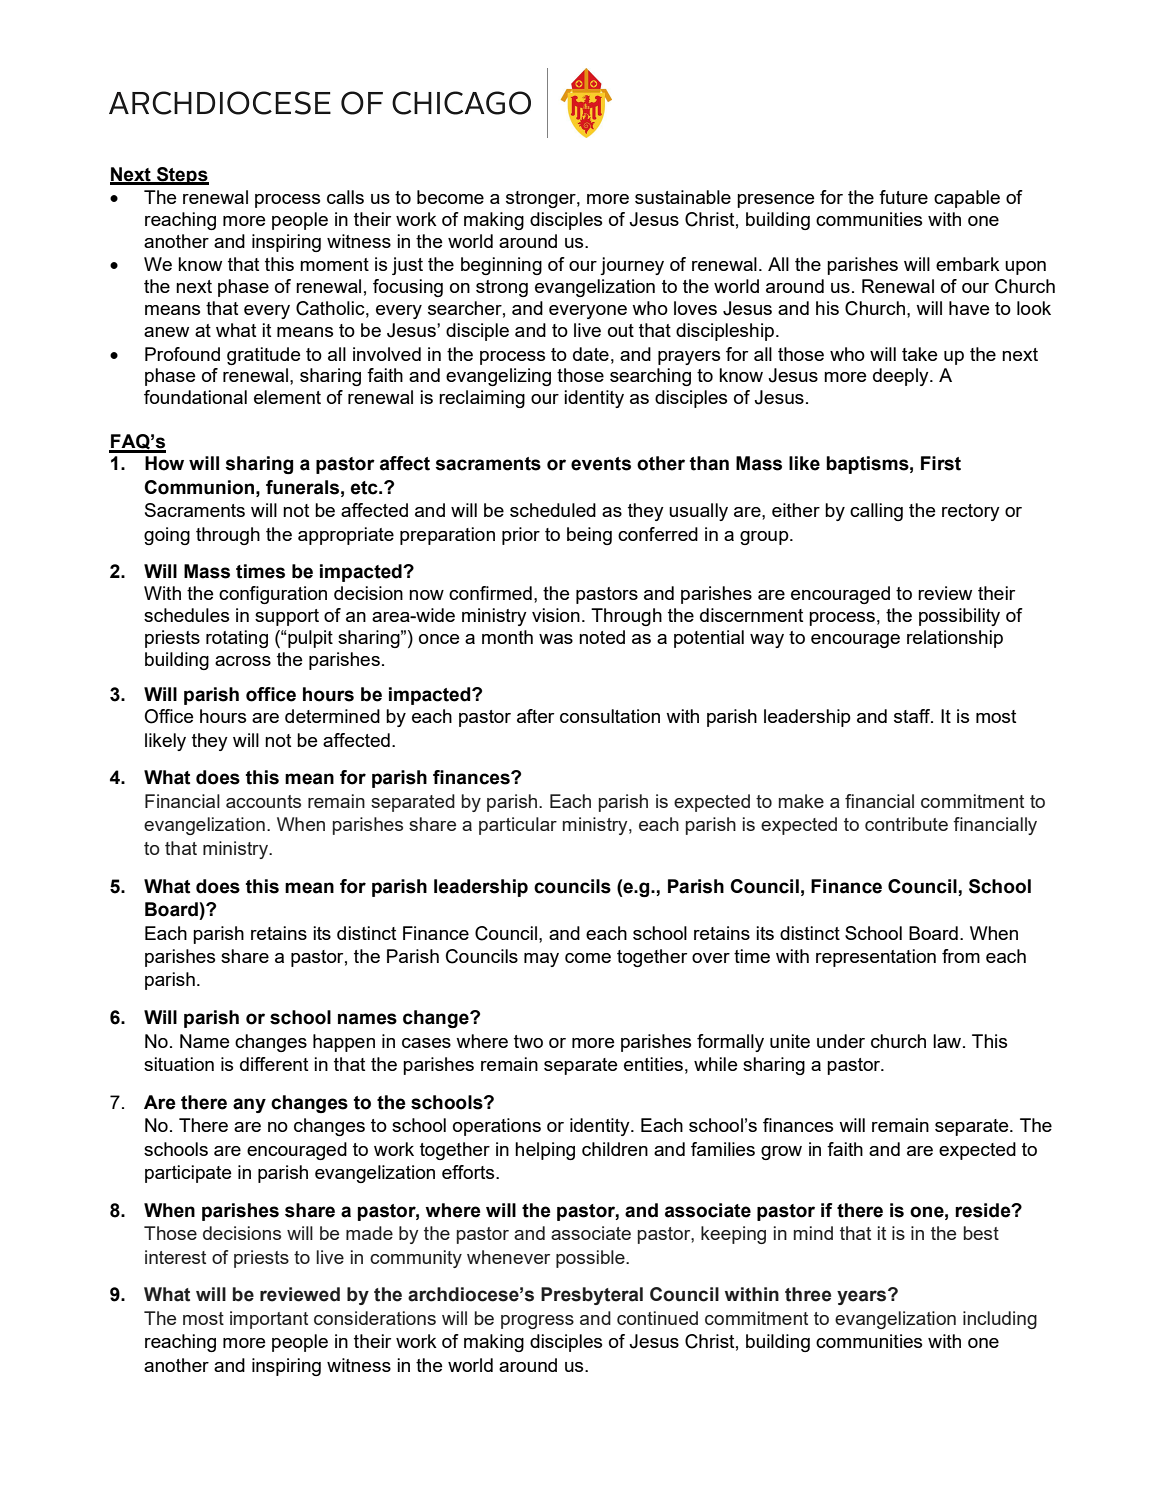 The image size is (1168, 1512). Describe the element at coordinates (263, 801) in the screenshot. I see `accounts` at that location.
